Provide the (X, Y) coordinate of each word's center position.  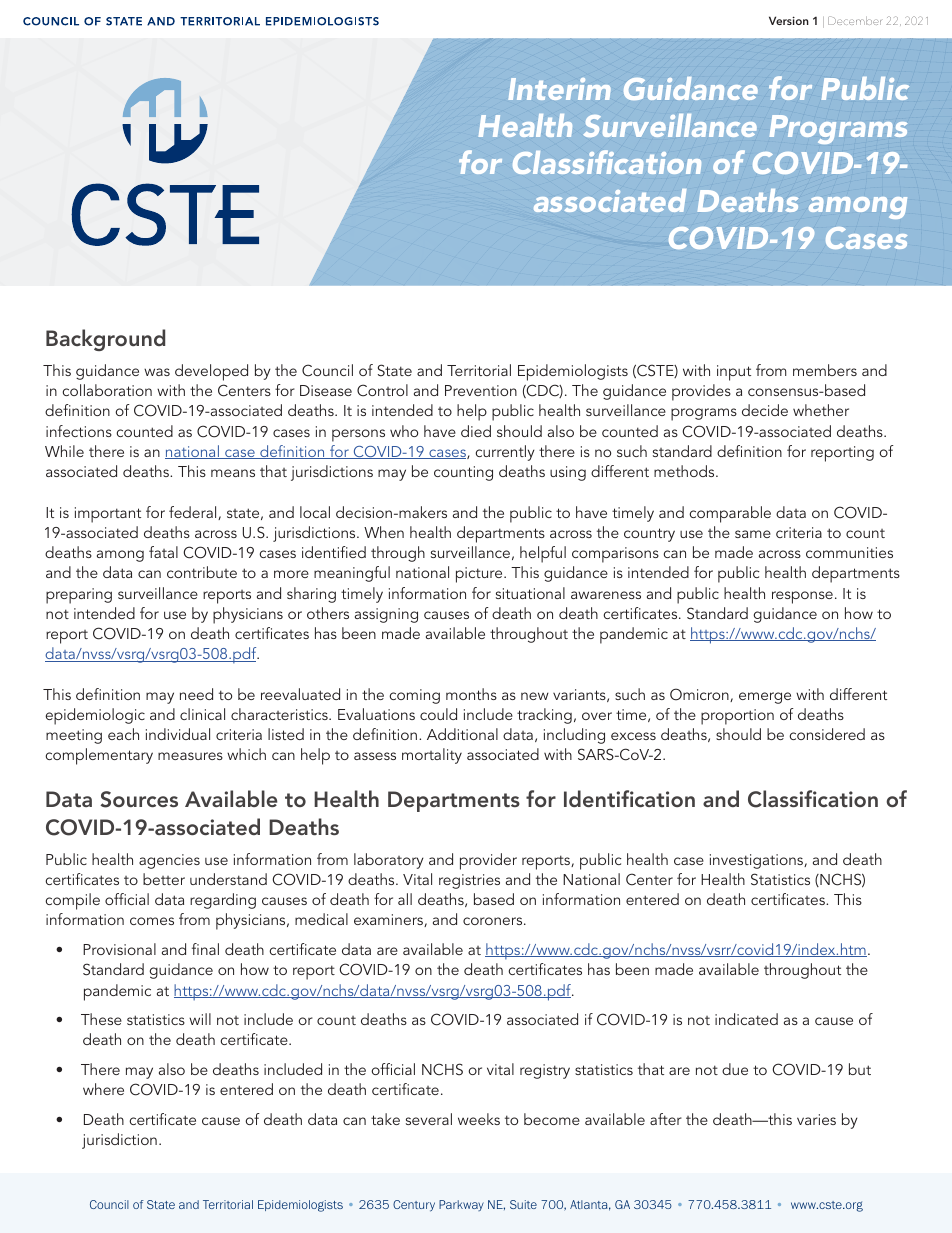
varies (816, 1119)
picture (480, 575)
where (103, 1089)
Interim (559, 89)
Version (789, 20)
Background (105, 340)
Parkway (461, 1205)
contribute (202, 572)
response (802, 597)
